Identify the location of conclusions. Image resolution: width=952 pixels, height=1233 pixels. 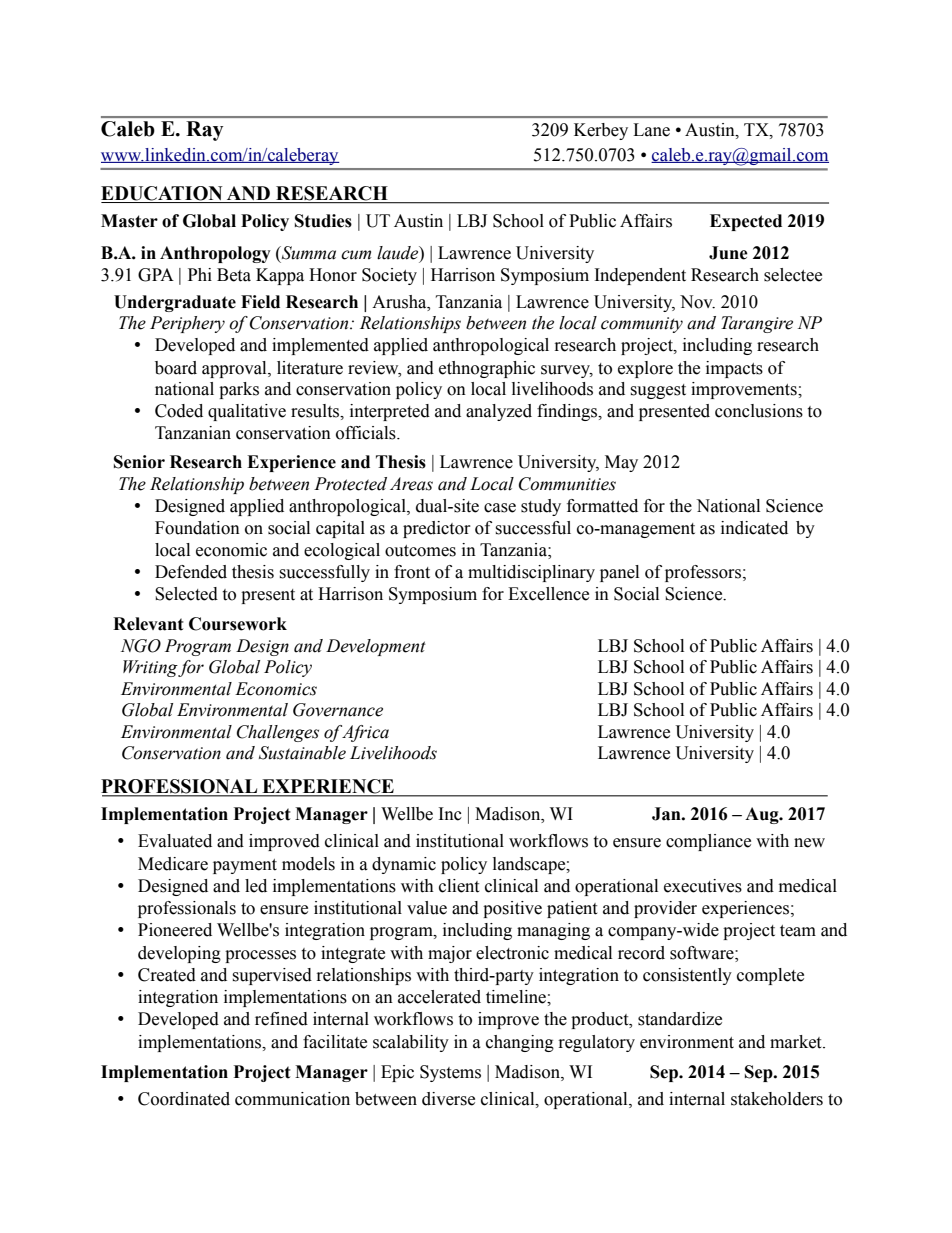
(759, 411).
